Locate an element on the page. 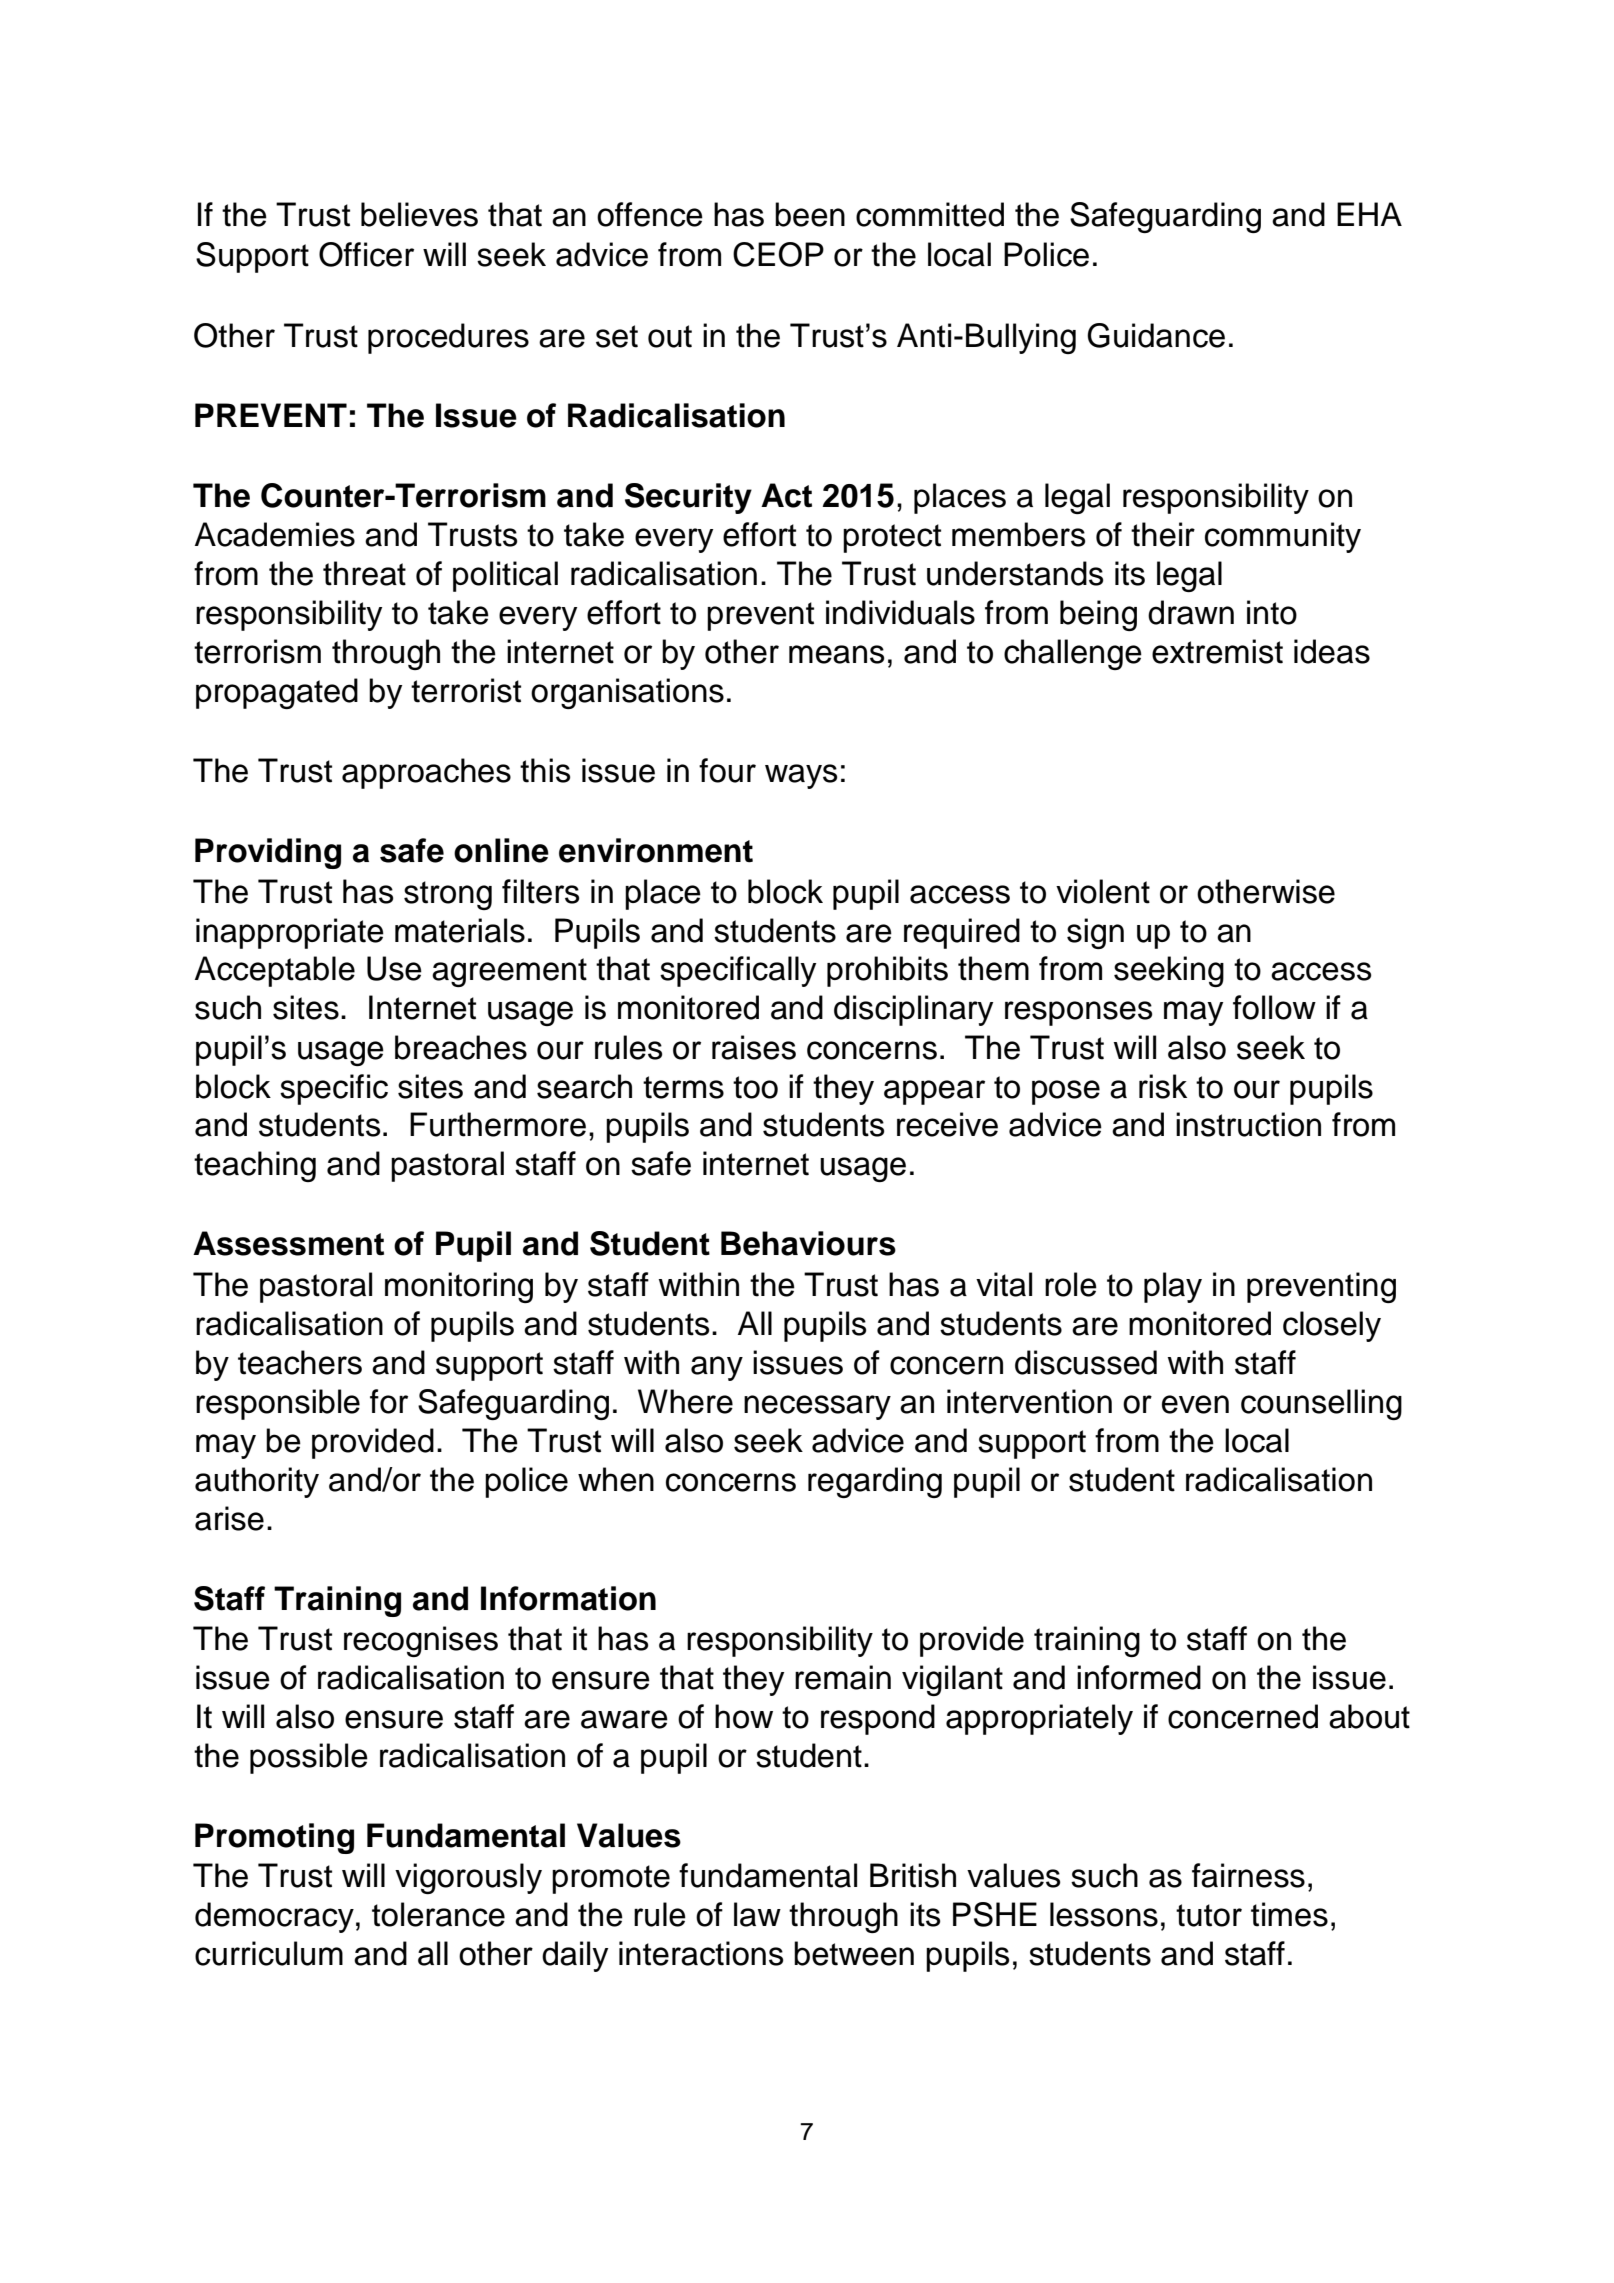 The height and width of the page is (2283, 1614). too is located at coordinates (755, 1087).
